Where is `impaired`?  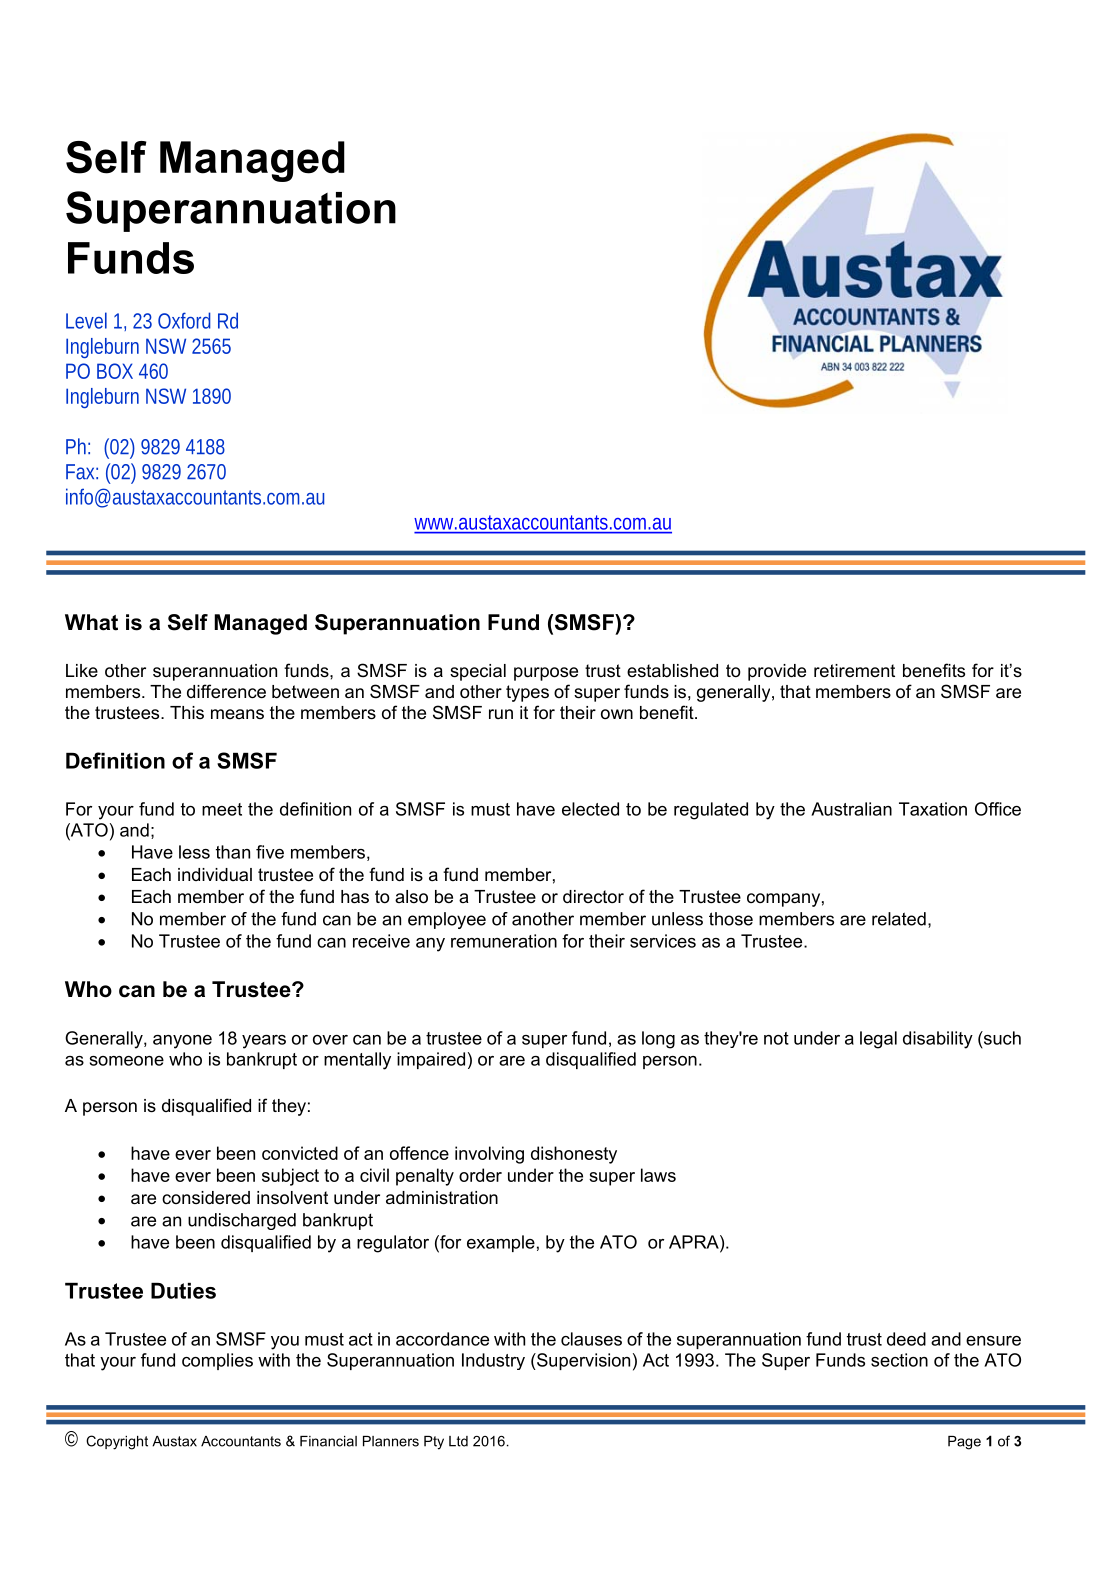 impaired is located at coordinates (431, 1060).
